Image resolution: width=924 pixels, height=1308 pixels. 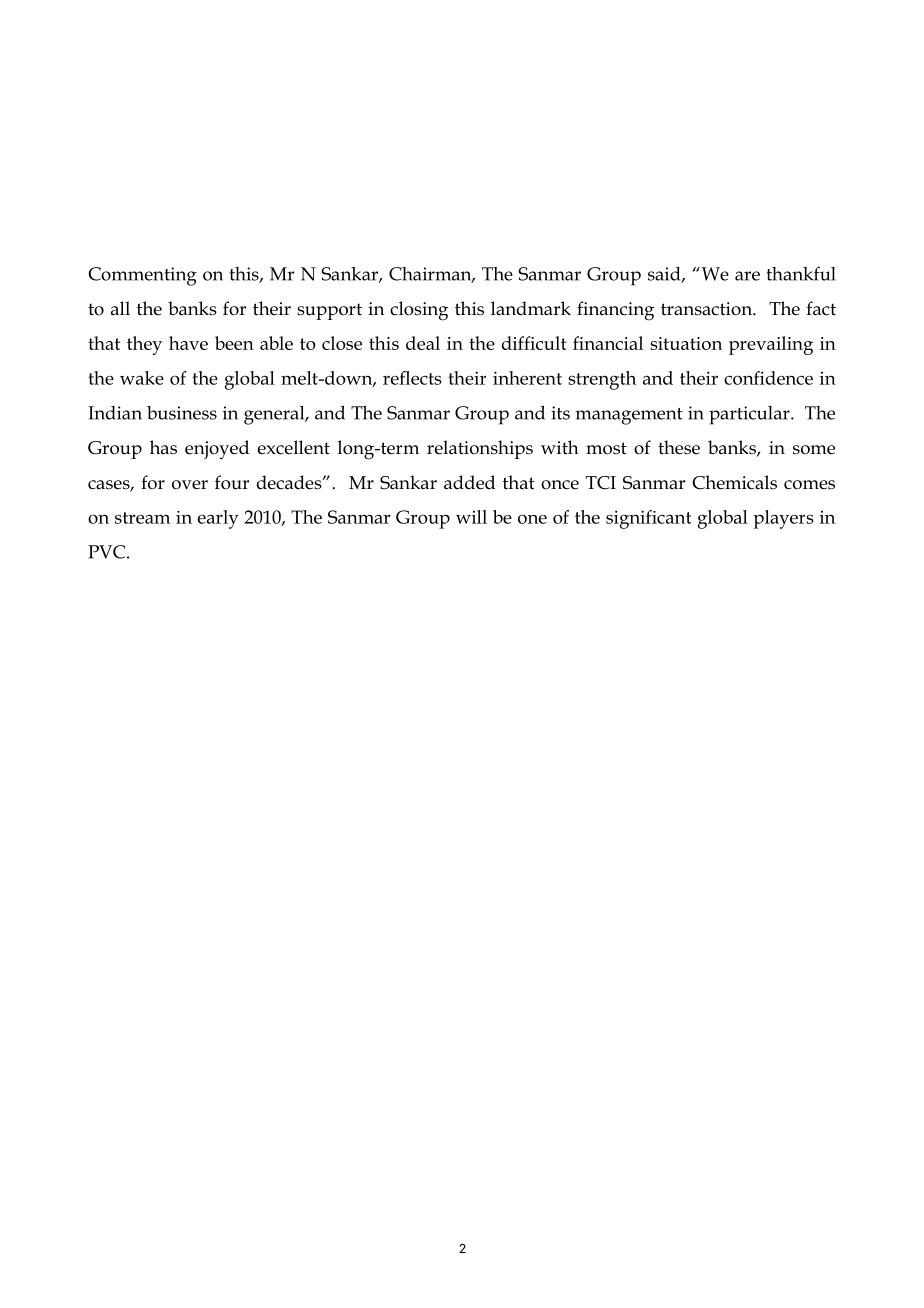 I want to click on business, so click(x=182, y=413).
